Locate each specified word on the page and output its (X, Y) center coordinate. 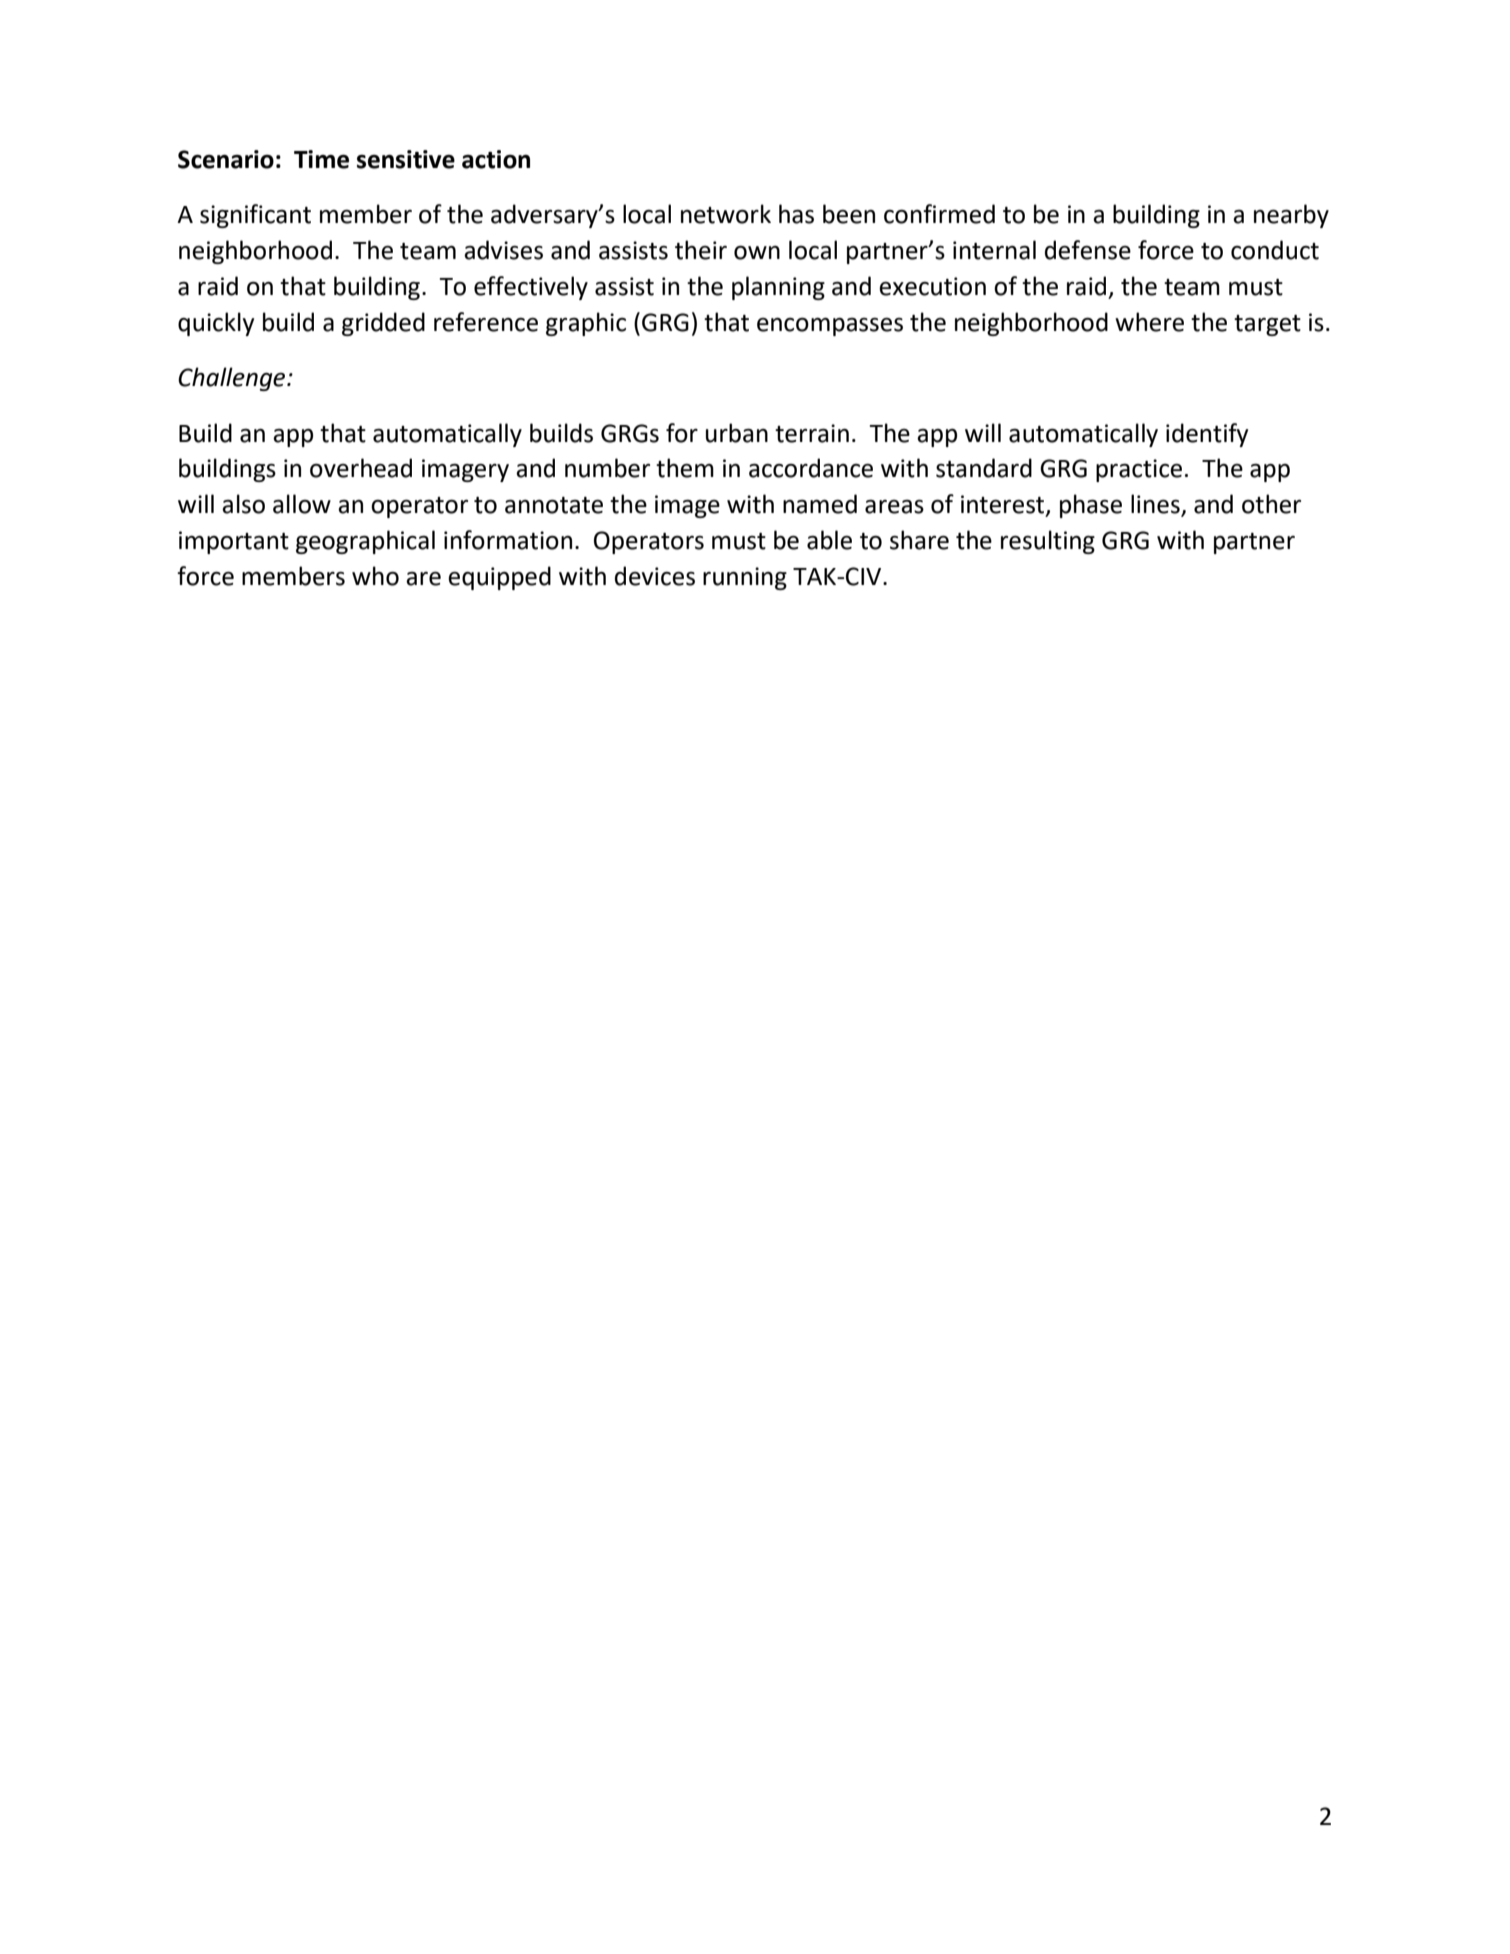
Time (321, 159)
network (726, 214)
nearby (1291, 216)
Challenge (233, 379)
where (1149, 322)
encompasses (830, 326)
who (375, 576)
